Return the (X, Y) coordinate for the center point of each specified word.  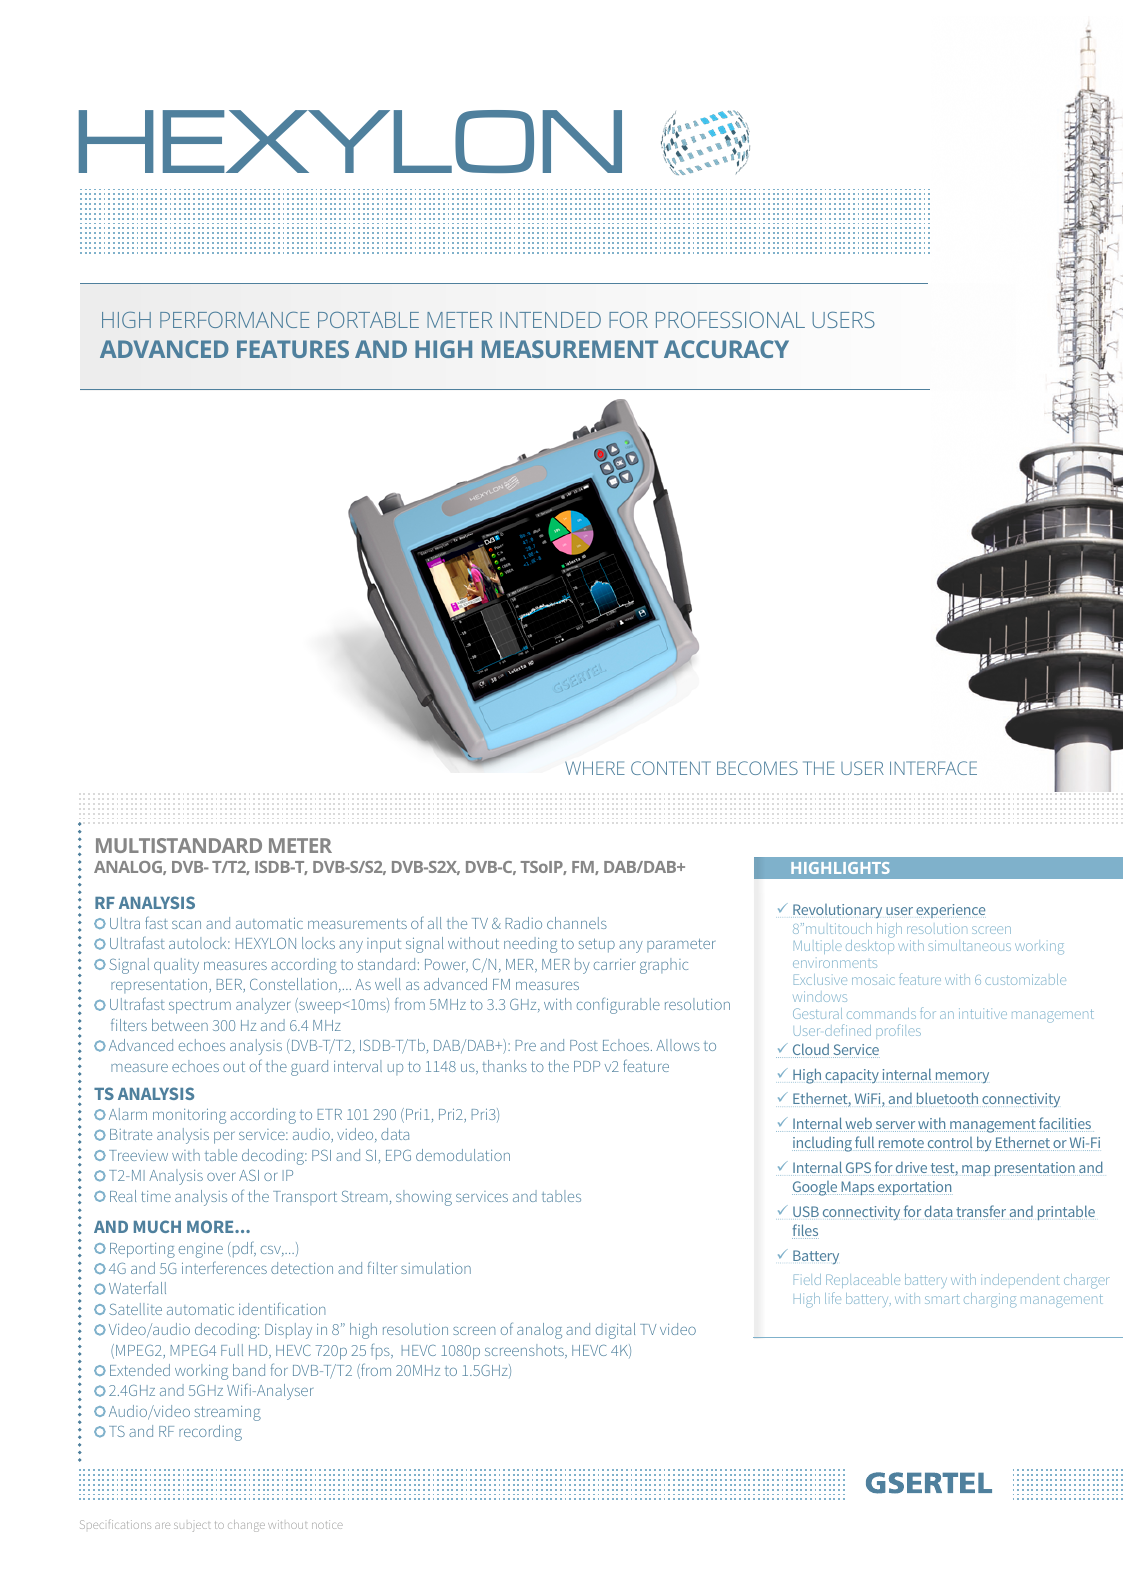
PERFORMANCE (234, 320)
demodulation (463, 1155)
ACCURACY (726, 349)
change (246, 1526)
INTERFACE (933, 768)
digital (615, 1331)
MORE (211, 1226)
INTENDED (550, 320)
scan (186, 925)
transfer (981, 1211)
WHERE (595, 768)
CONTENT (671, 768)
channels (577, 923)
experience (950, 911)
